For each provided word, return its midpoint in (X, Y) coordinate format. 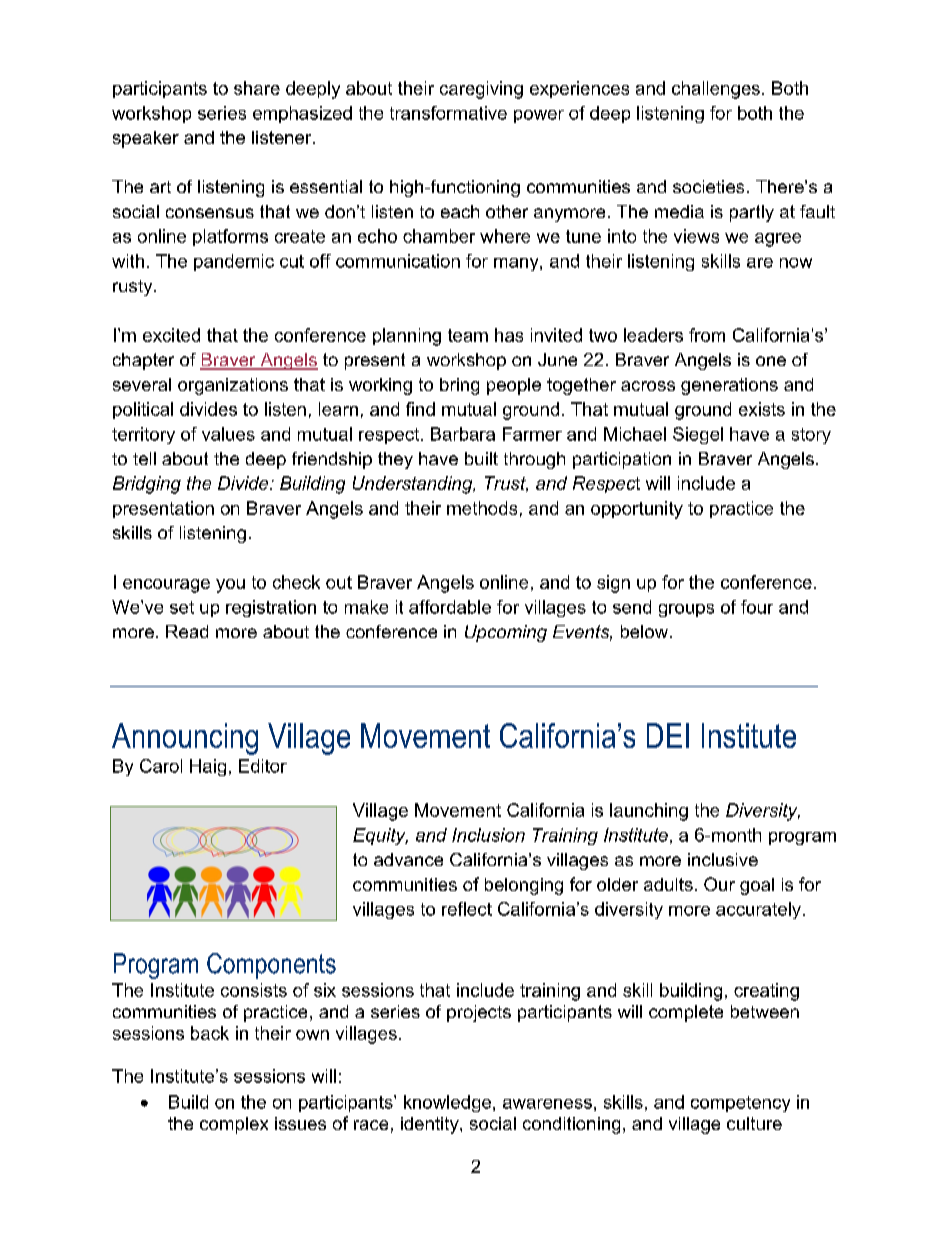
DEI (668, 735)
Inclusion (488, 835)
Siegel (698, 435)
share (257, 88)
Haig (208, 767)
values (228, 434)
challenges (716, 90)
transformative (448, 113)
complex (234, 1125)
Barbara (463, 434)
